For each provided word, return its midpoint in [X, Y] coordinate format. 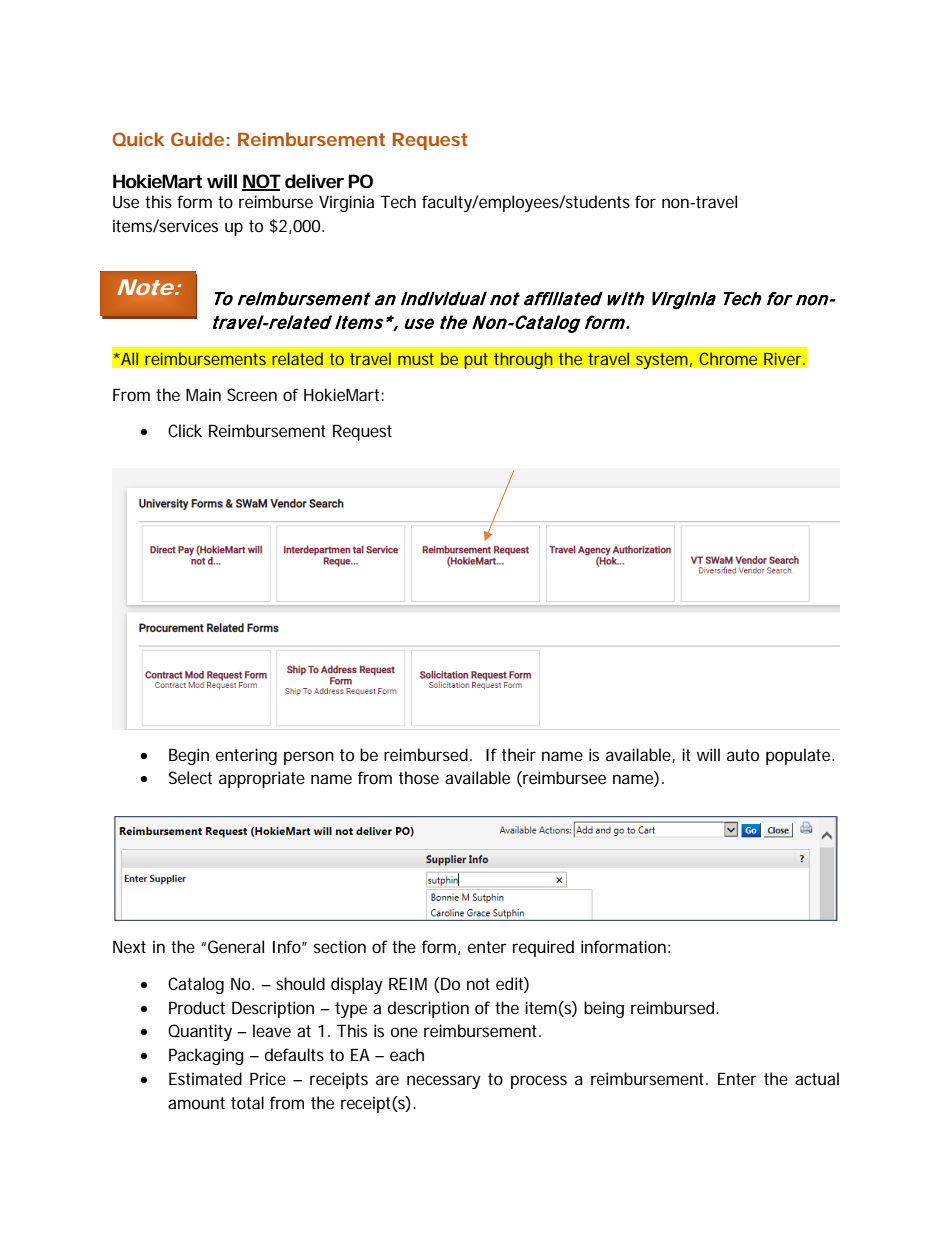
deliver [314, 181]
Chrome [728, 358]
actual [817, 1078]
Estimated [205, 1078]
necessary [444, 1082]
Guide [197, 139]
